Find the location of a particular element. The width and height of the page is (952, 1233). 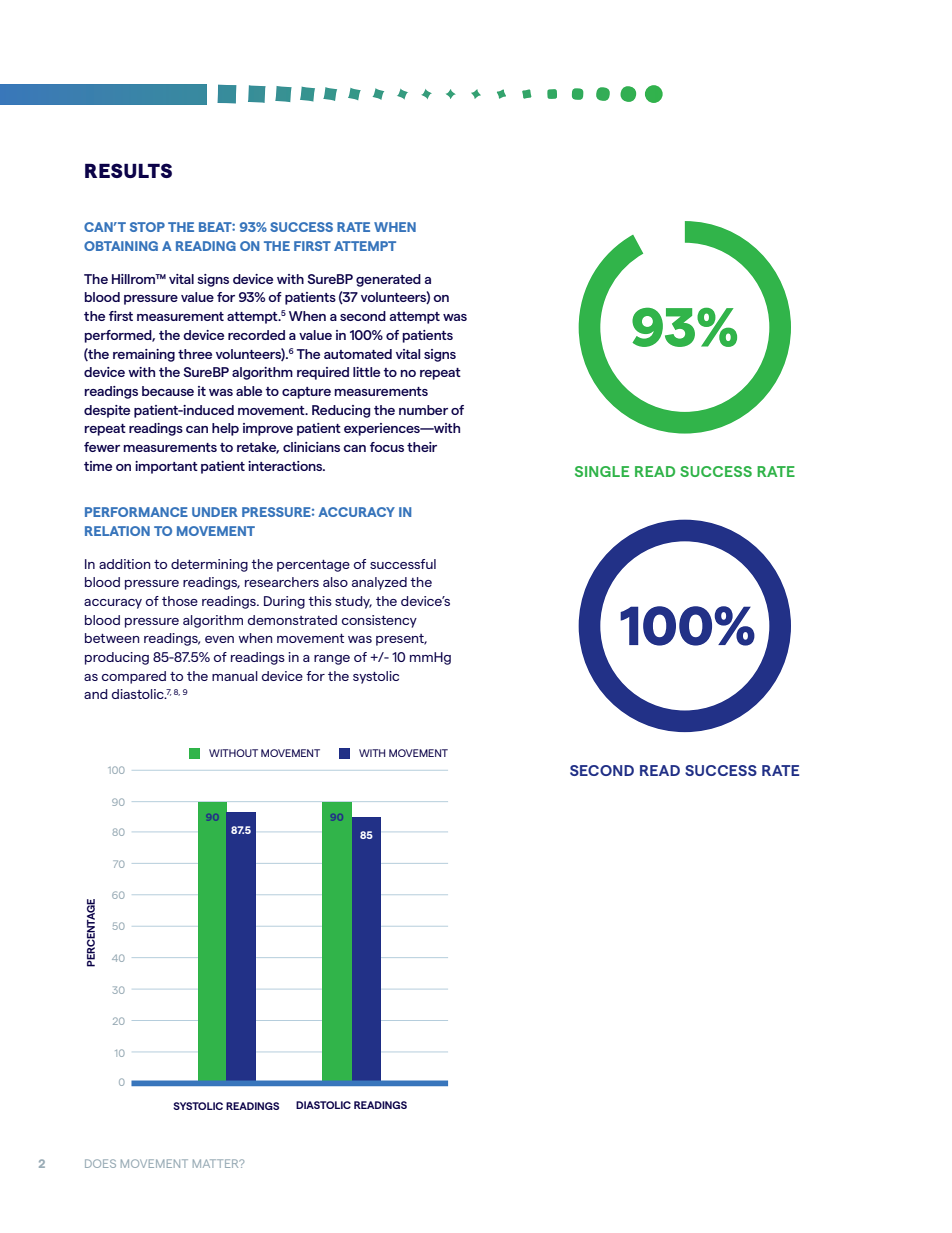

STOP is located at coordinates (147, 227).
